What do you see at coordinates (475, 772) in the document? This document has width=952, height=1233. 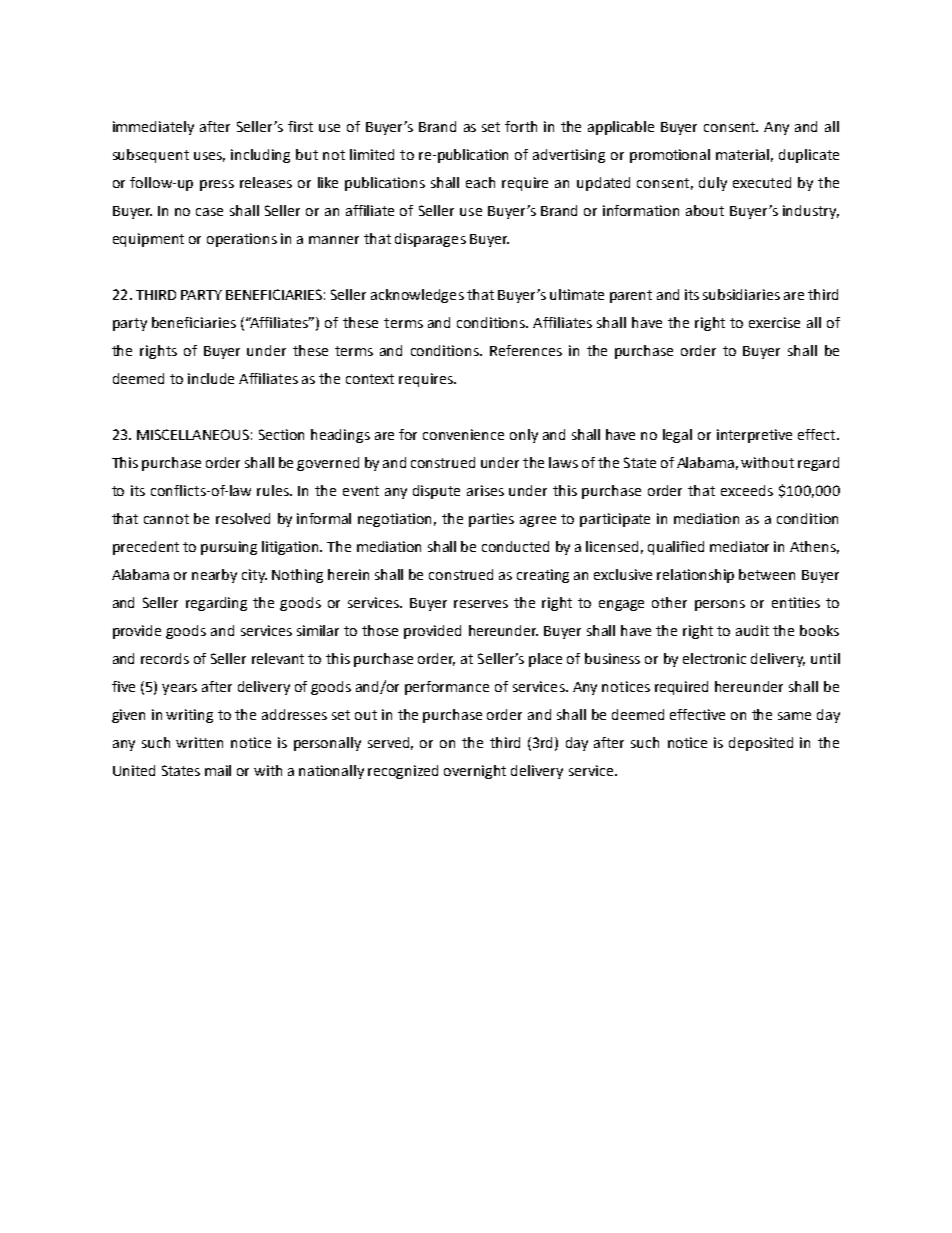 I see `overnight` at bounding box center [475, 772].
